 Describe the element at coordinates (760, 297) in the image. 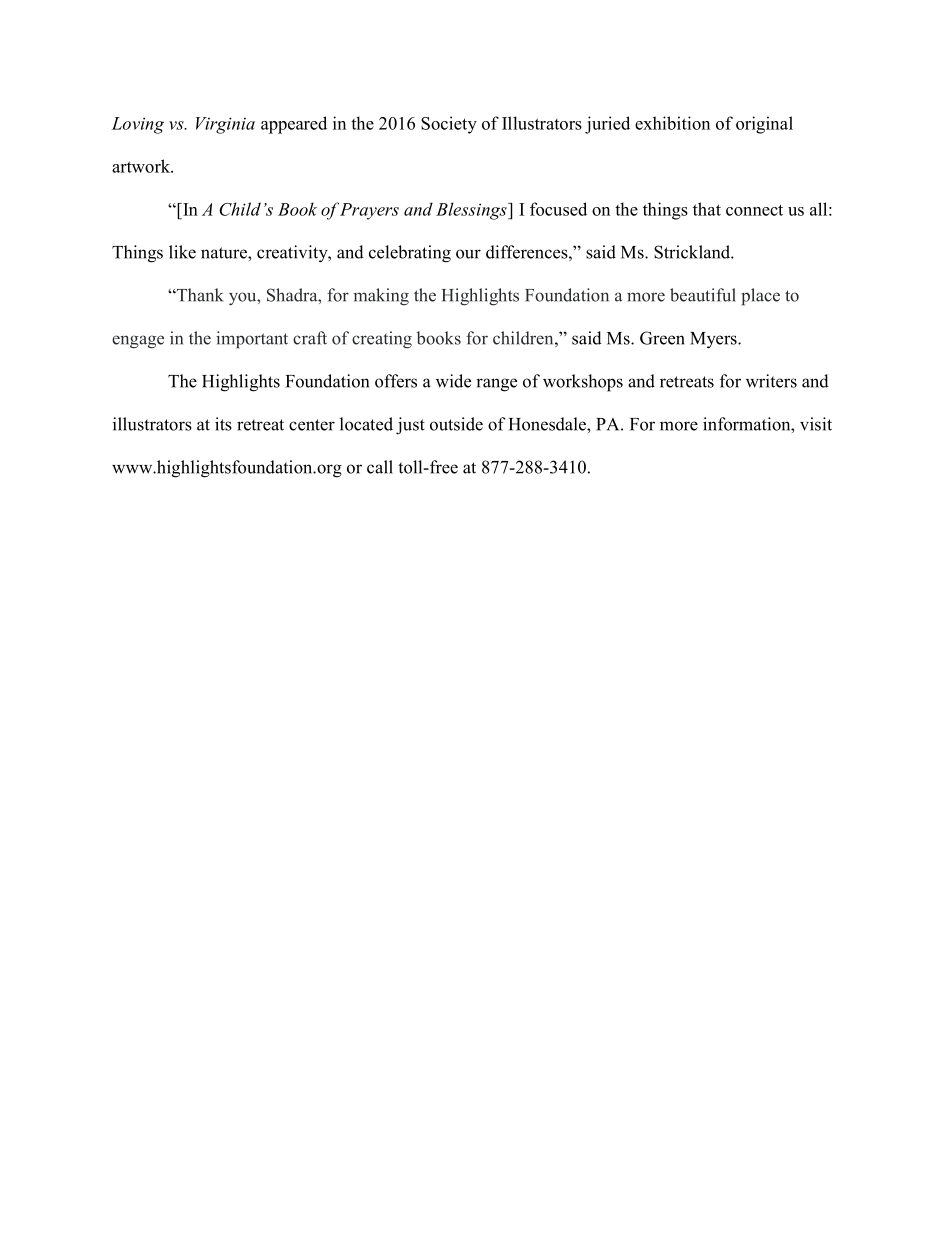

I see `place` at that location.
